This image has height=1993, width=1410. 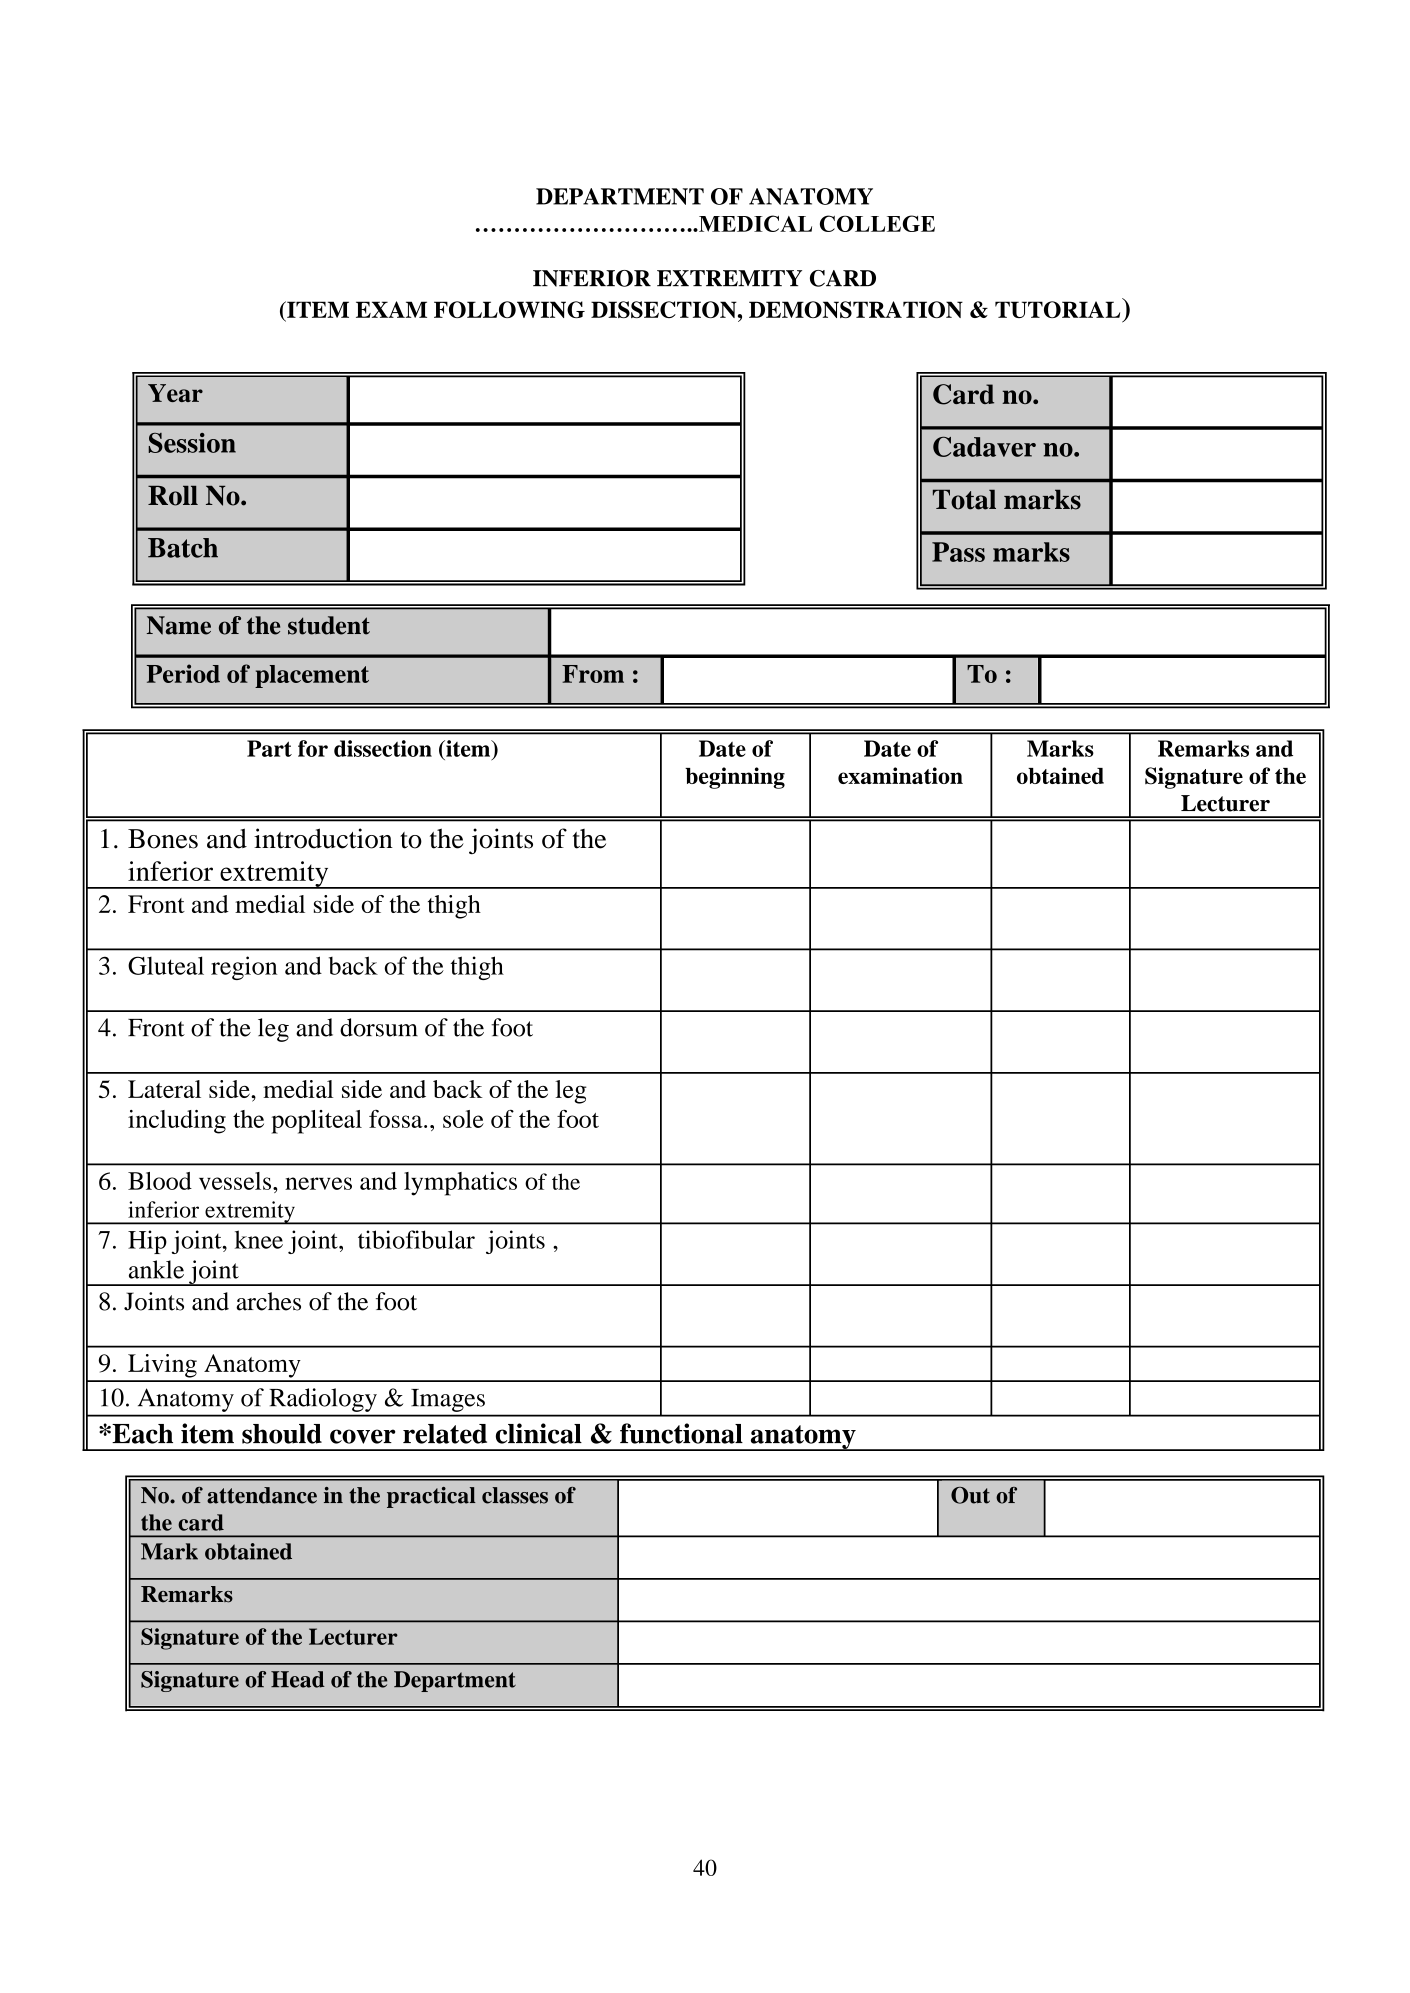 I want to click on Year, so click(x=175, y=393).
